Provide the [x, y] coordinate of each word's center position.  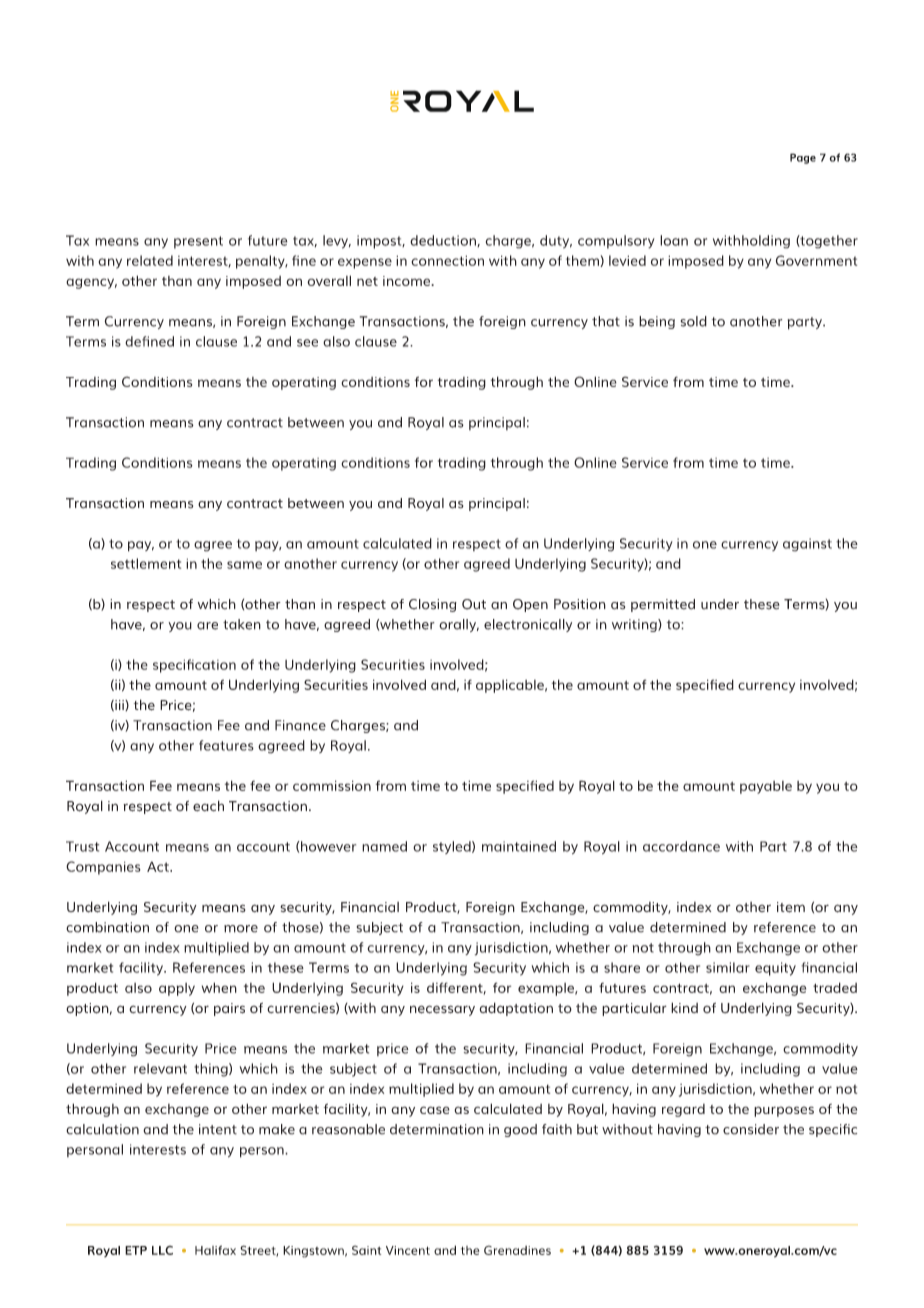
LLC [162, 1250]
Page [803, 158]
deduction [444, 241]
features [226, 745]
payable [766, 787]
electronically [528, 625]
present [198, 242]
